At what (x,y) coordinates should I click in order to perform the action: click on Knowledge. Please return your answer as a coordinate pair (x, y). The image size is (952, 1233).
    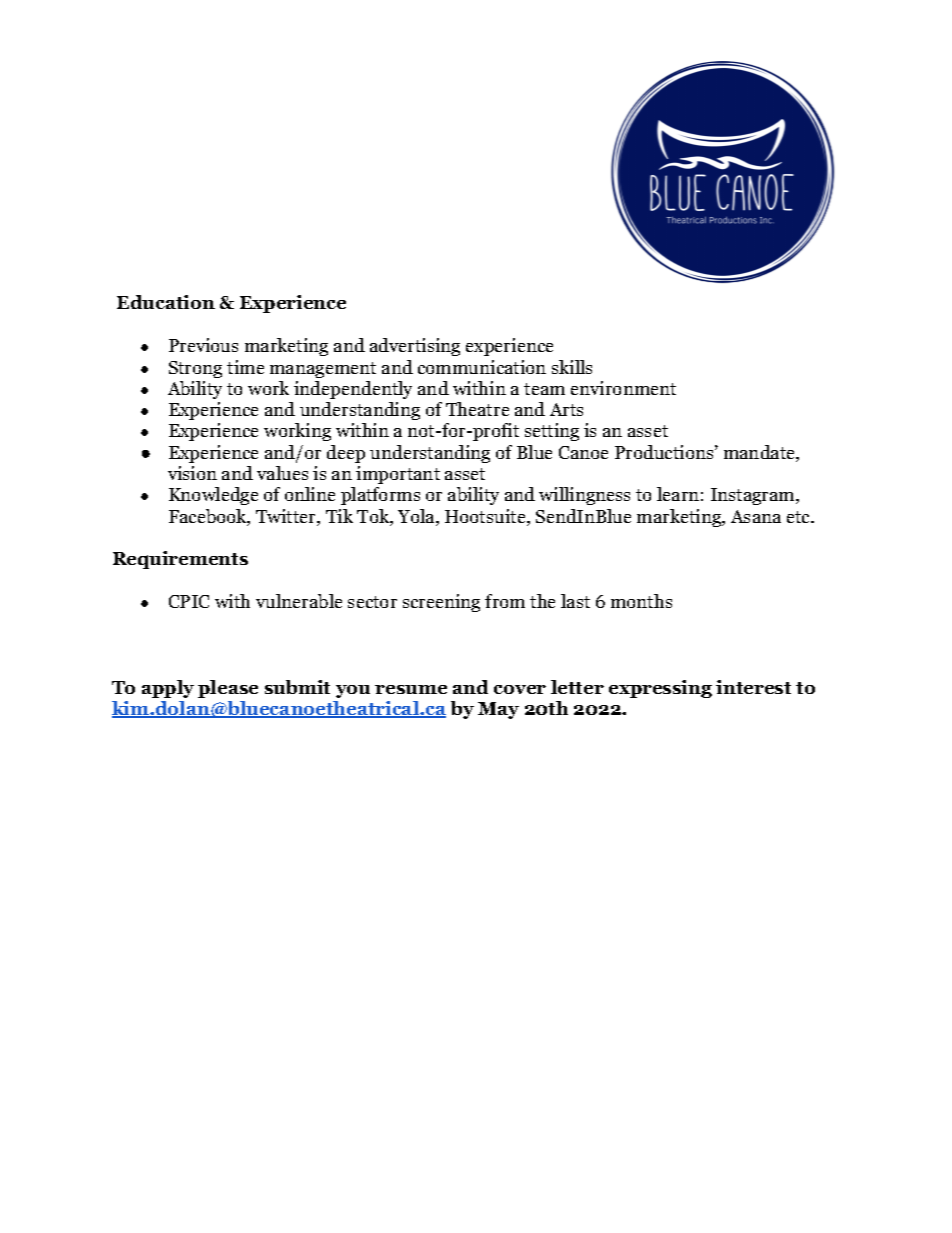
    Looking at the image, I should click on (213, 496).
